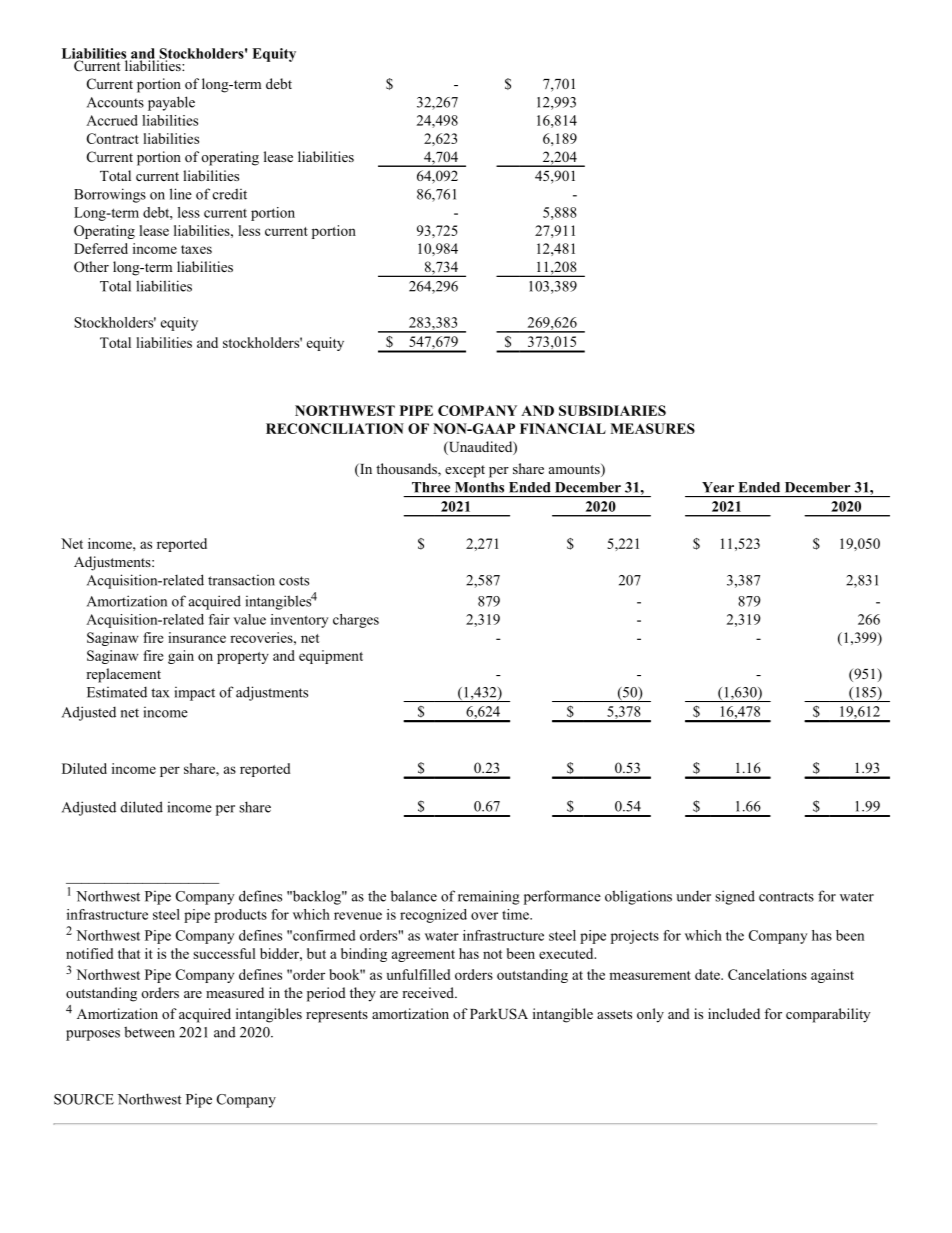 The image size is (952, 1233). What do you see at coordinates (219, 619) in the page?
I see `fair` at bounding box center [219, 619].
